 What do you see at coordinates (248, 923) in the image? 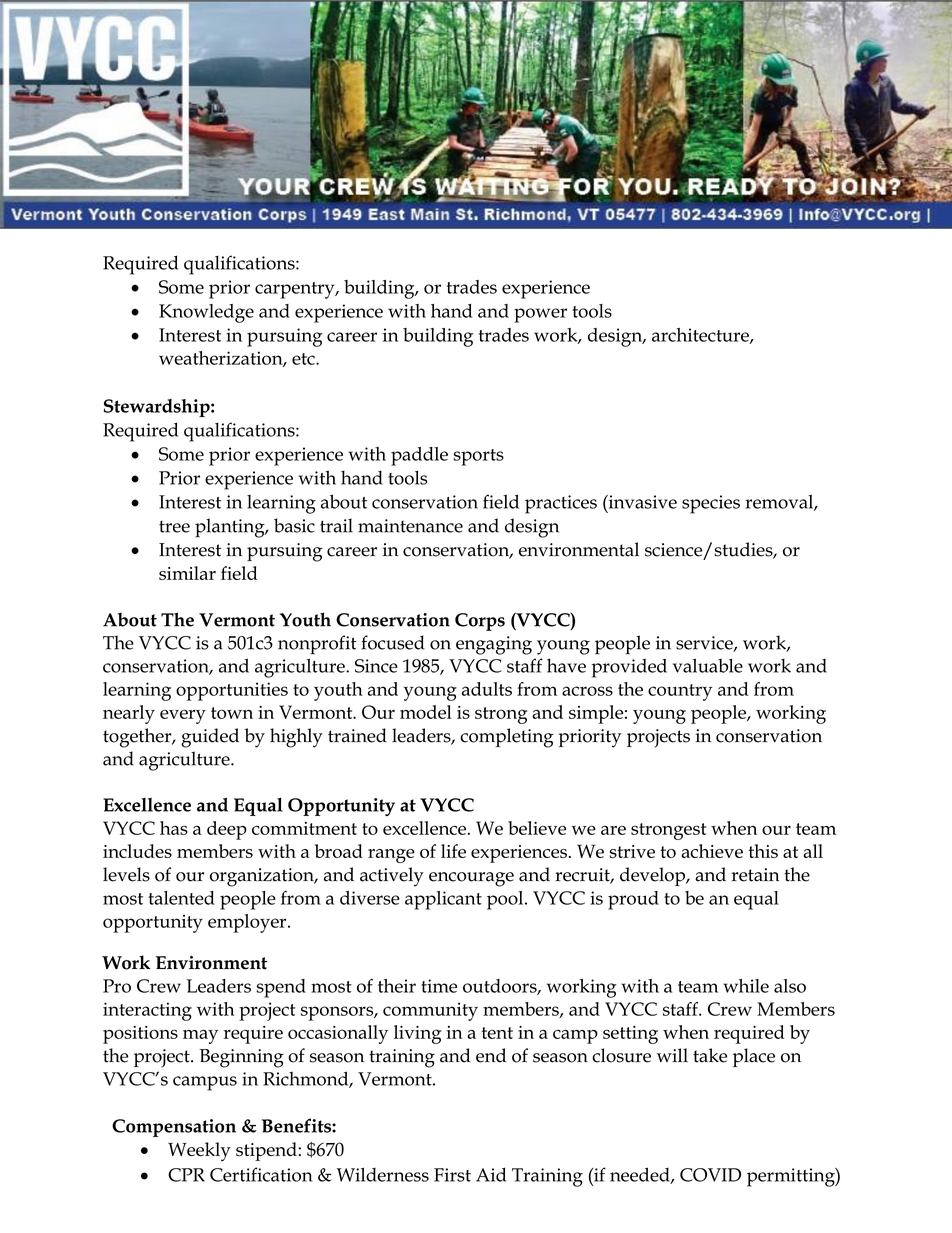
I see `employer` at bounding box center [248, 923].
